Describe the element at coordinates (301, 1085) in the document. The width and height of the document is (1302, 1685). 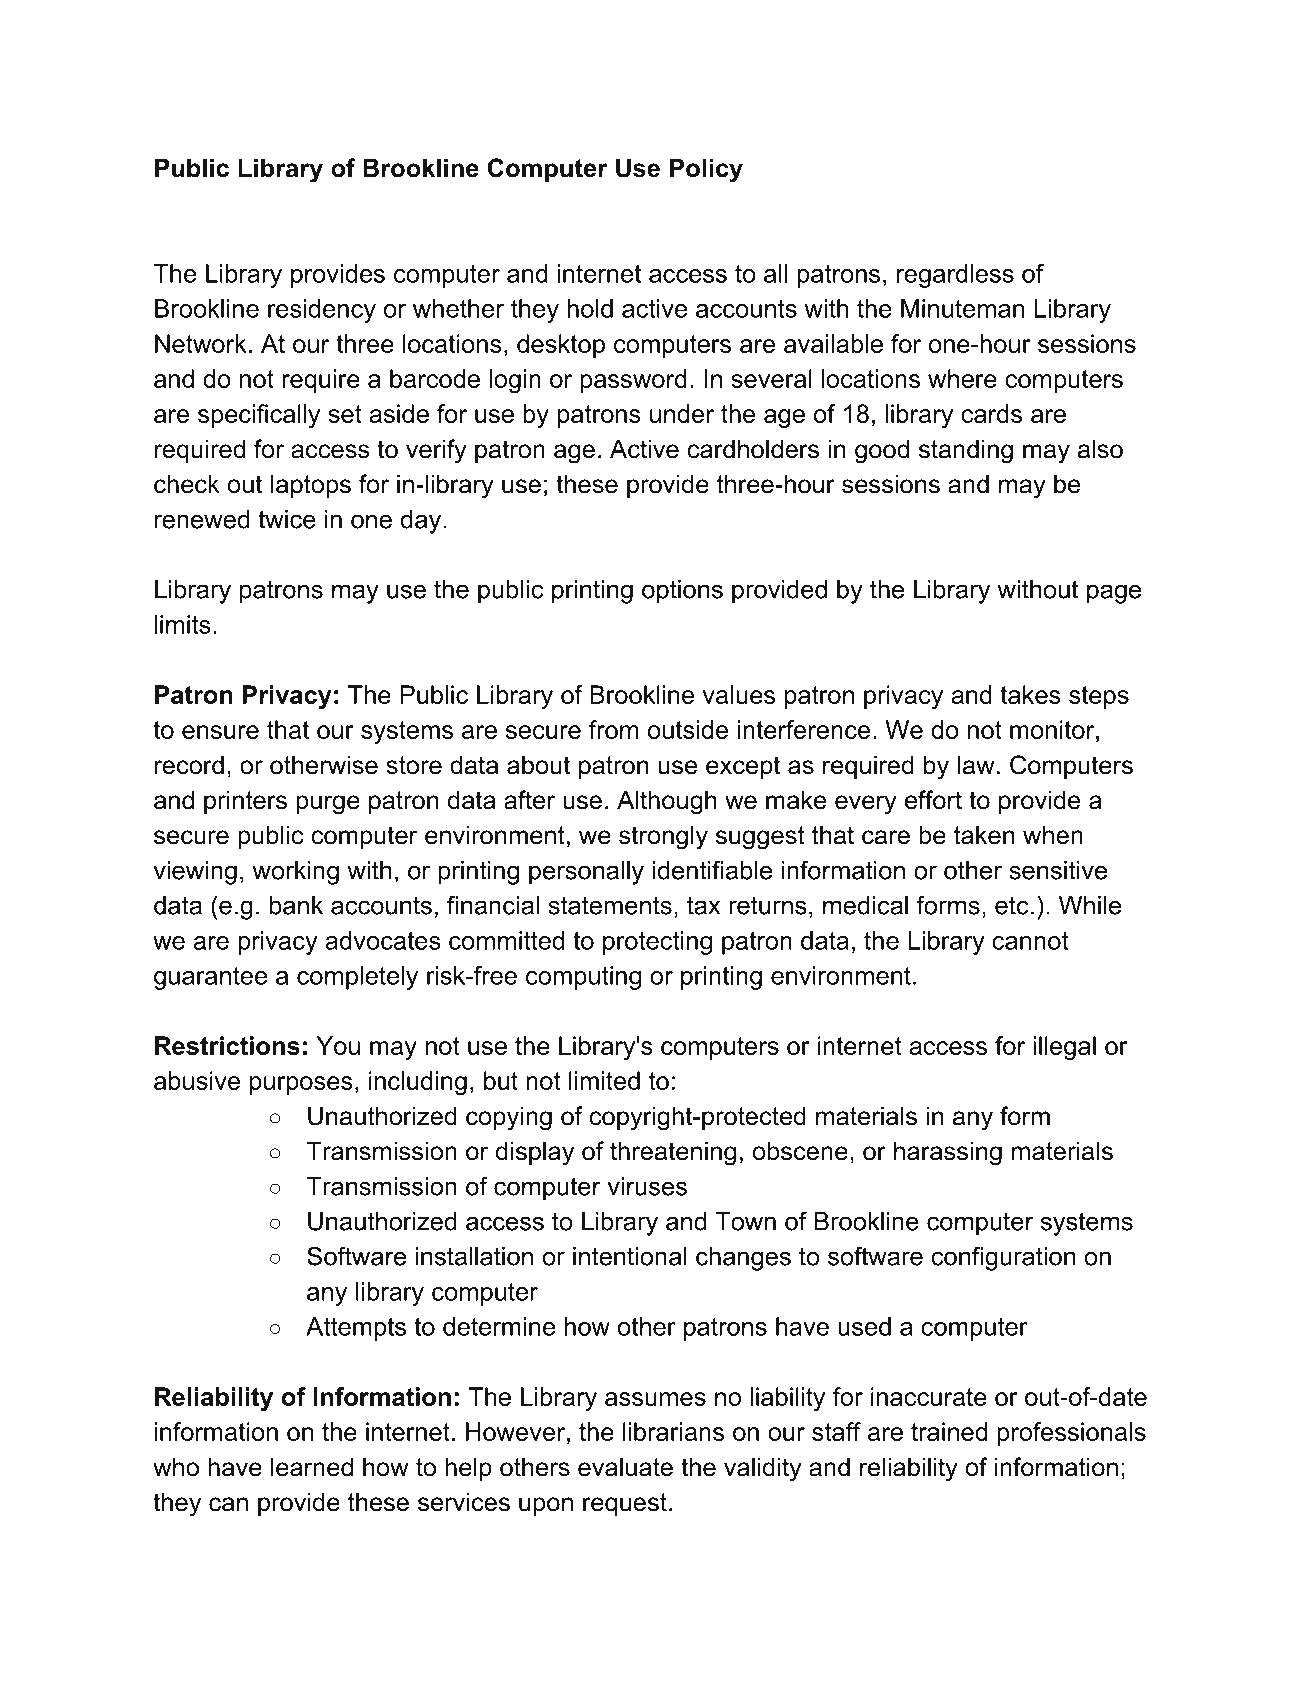
I see `purposes` at that location.
